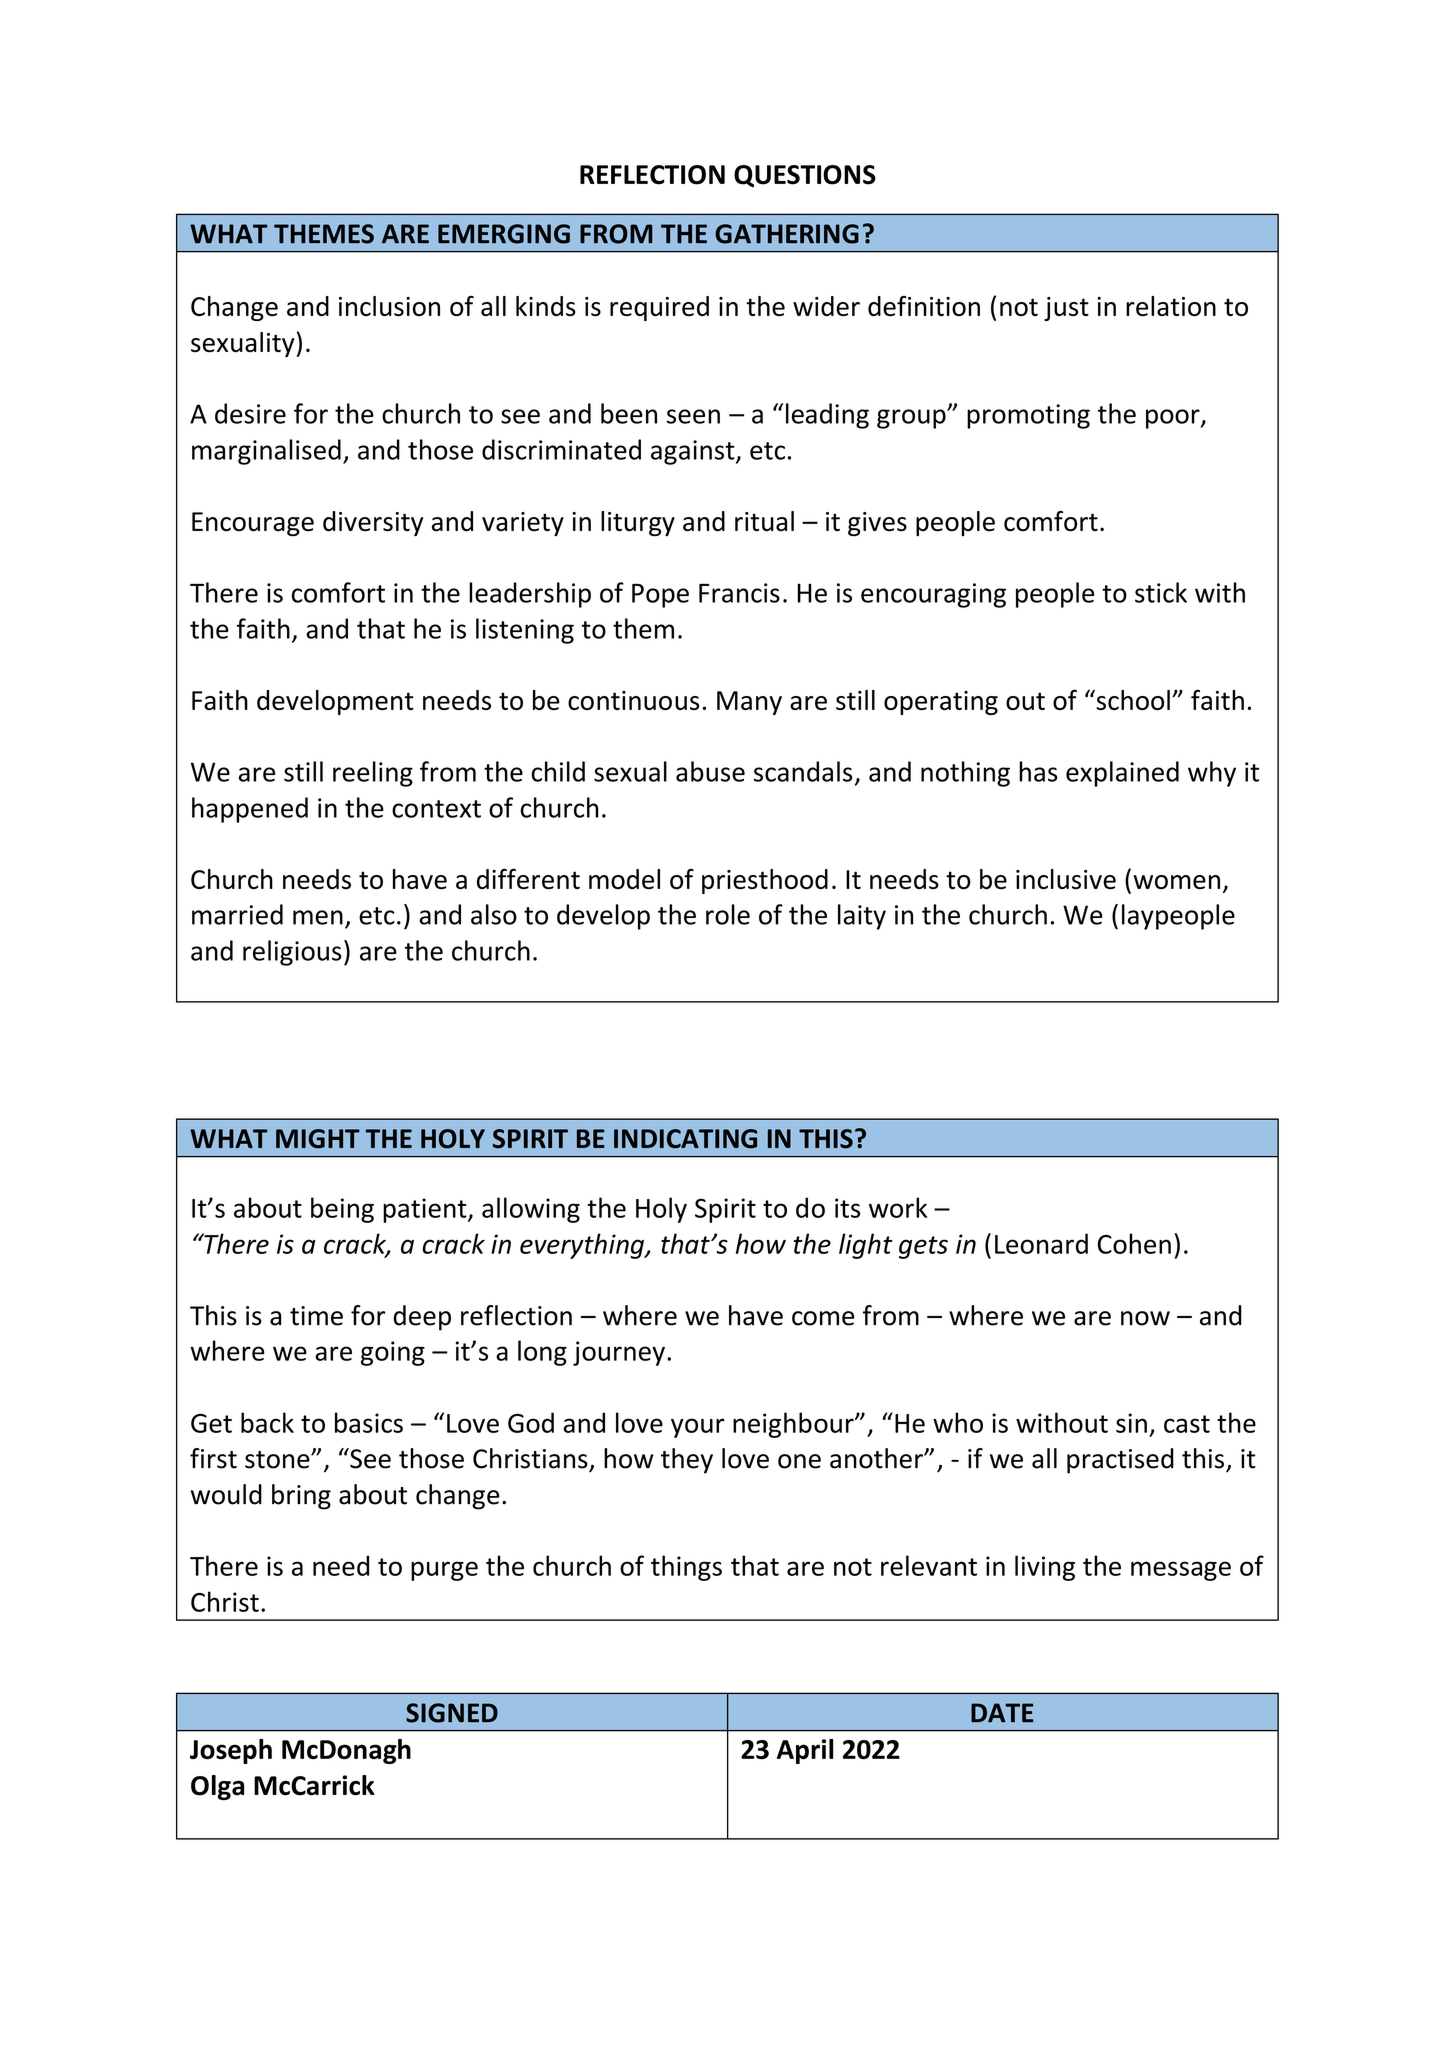 This screenshot has width=1454, height=2057. I want to click on just, so click(1066, 309).
